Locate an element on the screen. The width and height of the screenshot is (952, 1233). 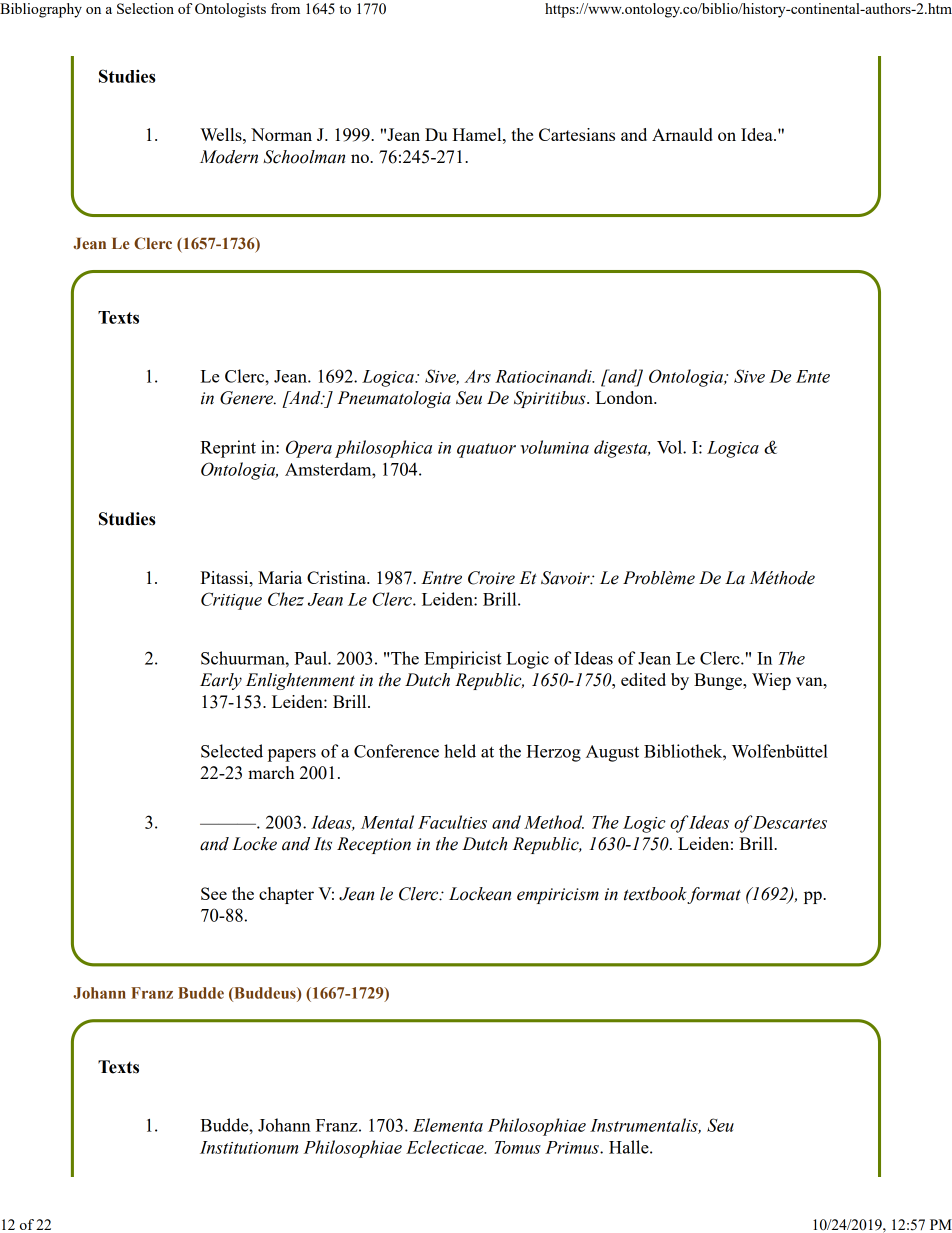
chapter is located at coordinates (286, 895).
